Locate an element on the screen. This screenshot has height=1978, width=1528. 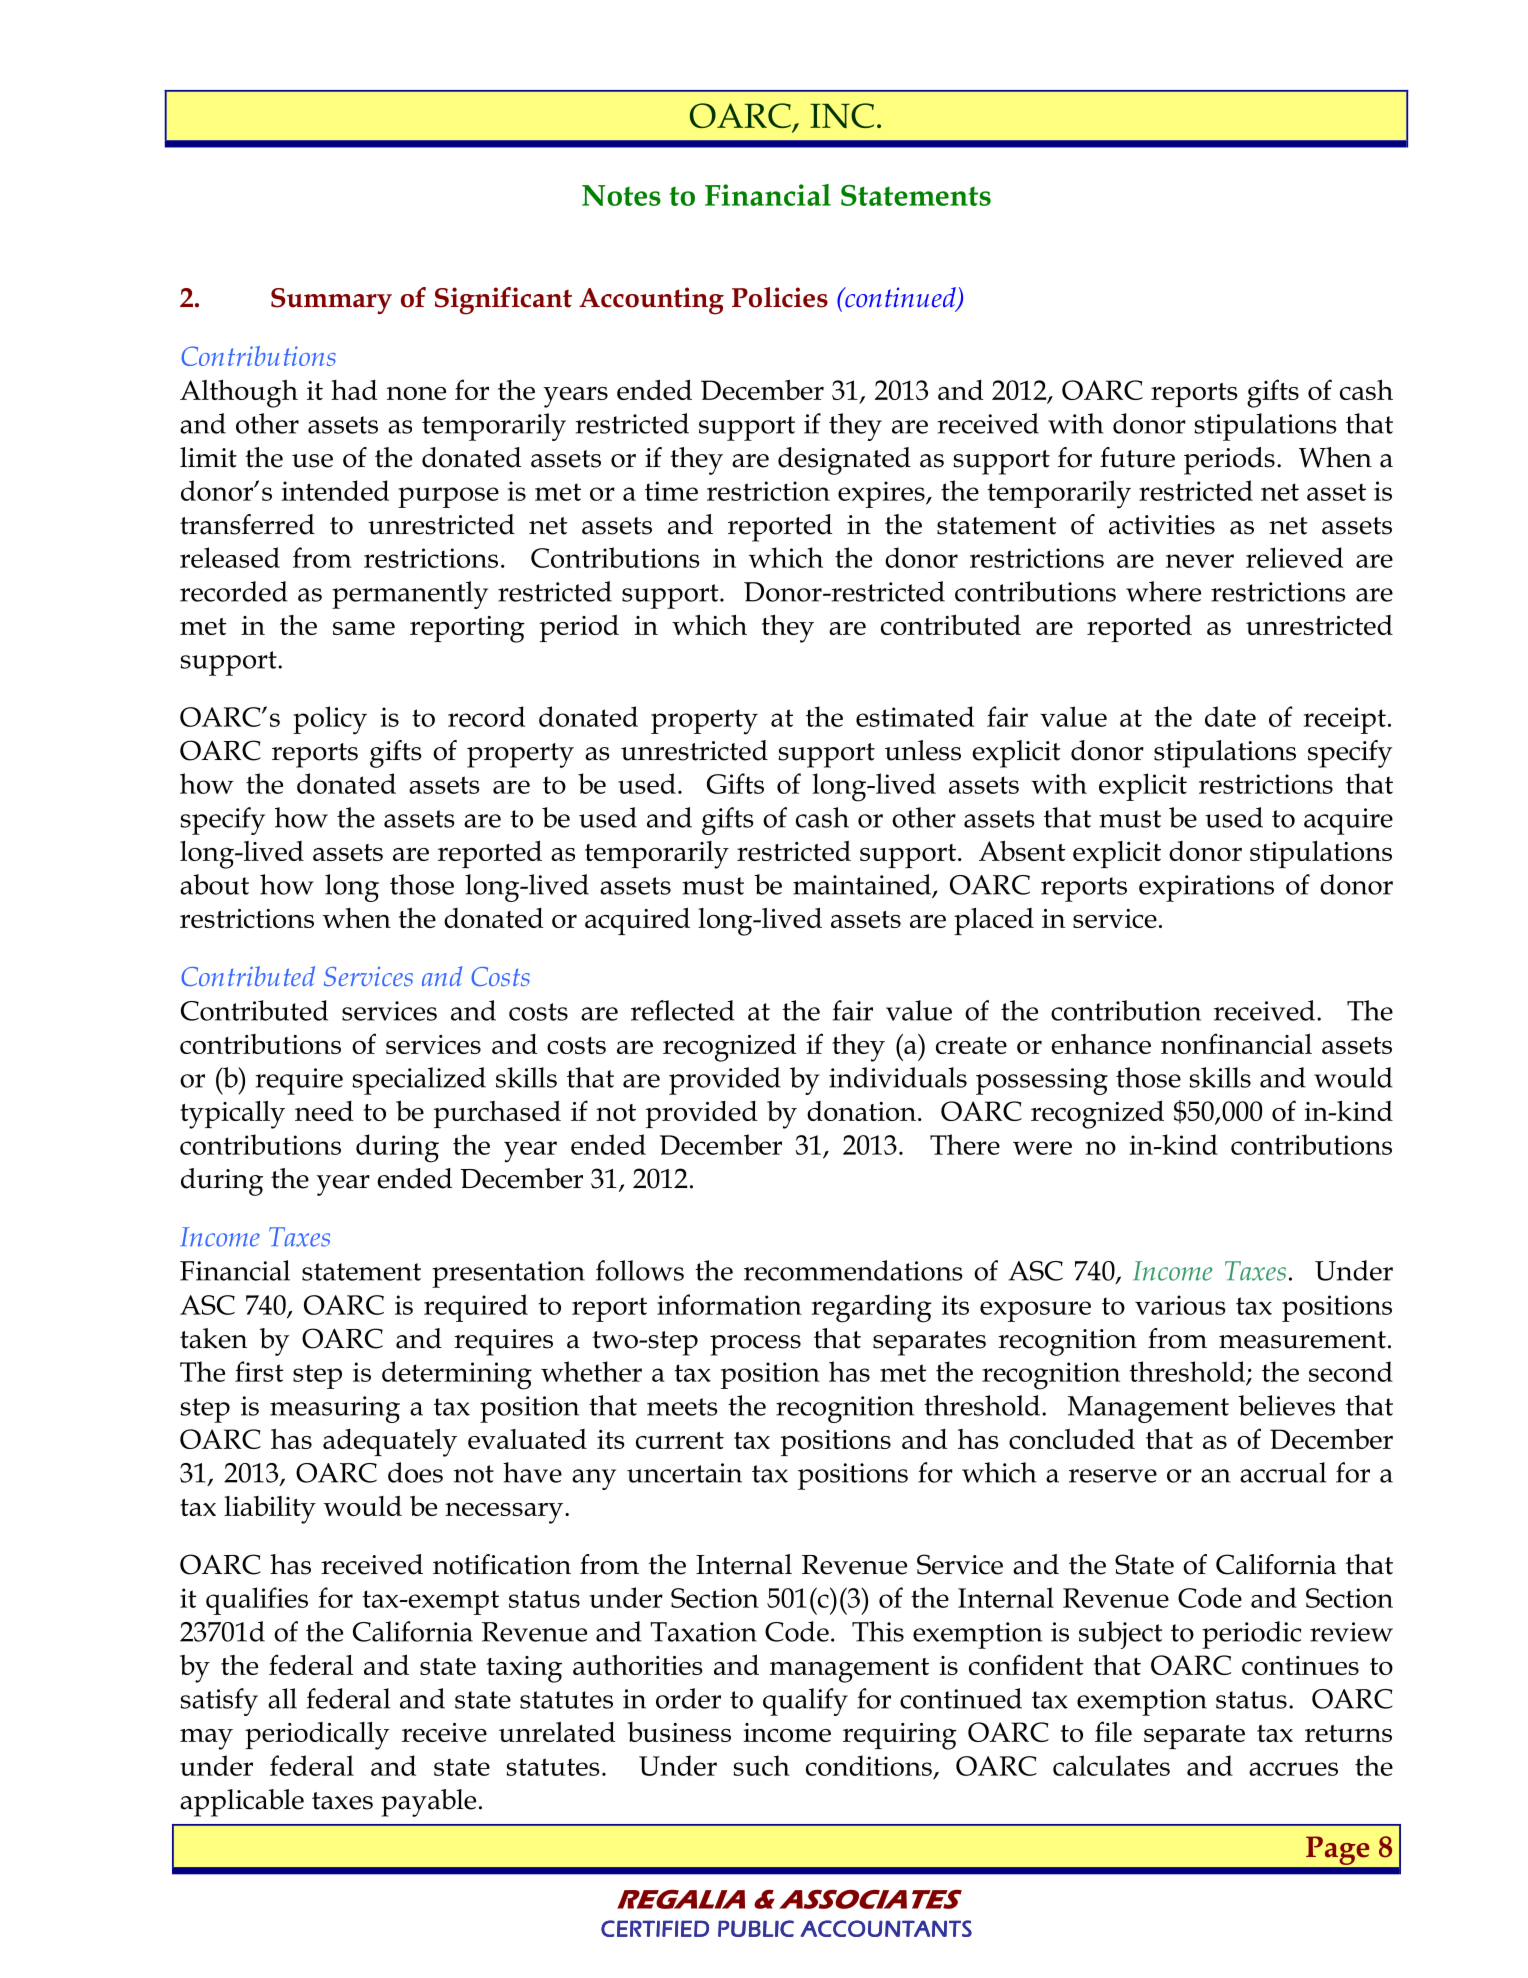
enhance is located at coordinates (1101, 1044).
